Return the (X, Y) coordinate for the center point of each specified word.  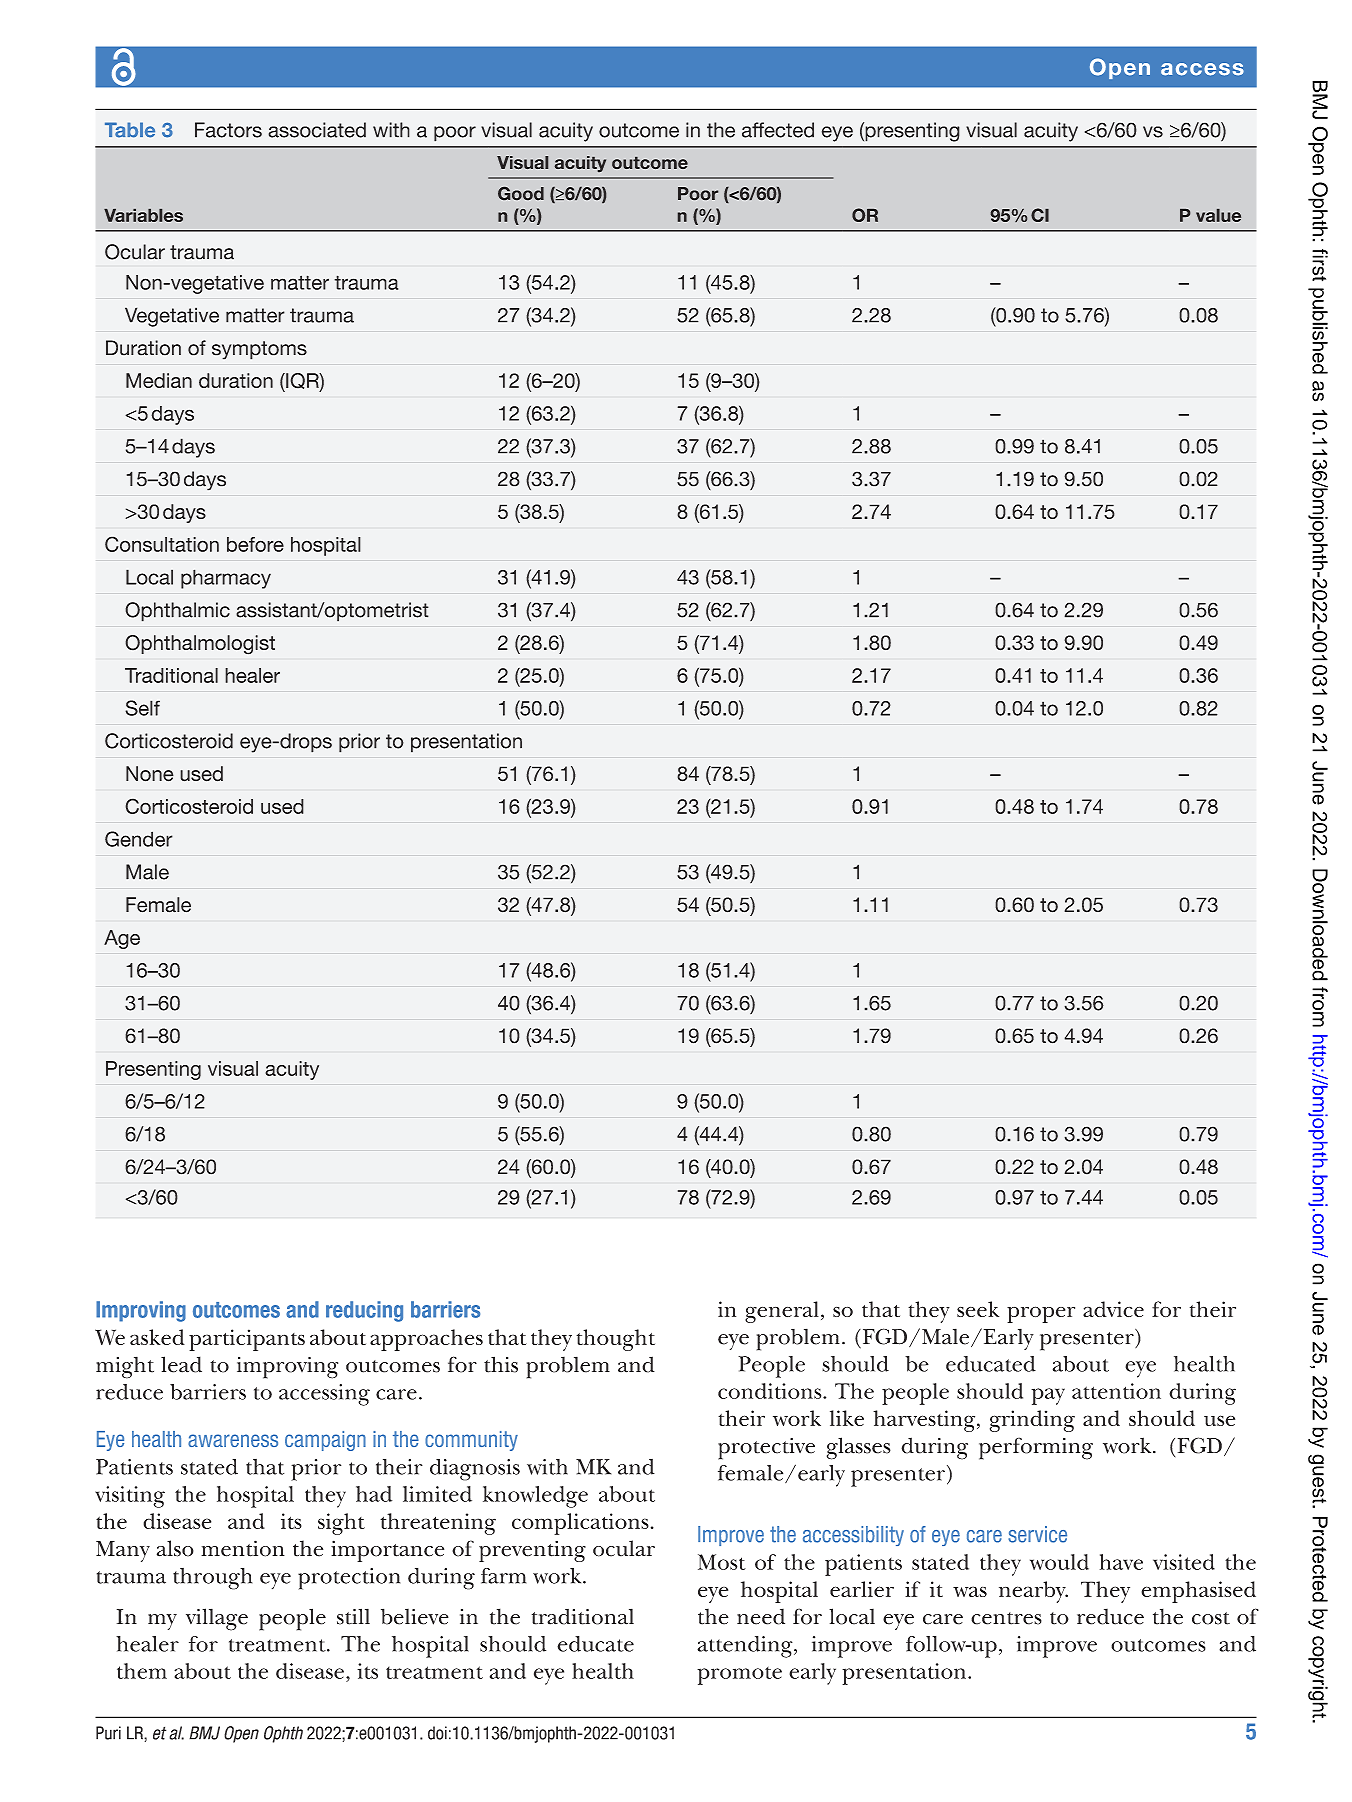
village (217, 1619)
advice (1113, 1309)
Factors (228, 130)
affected (778, 130)
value (1218, 215)
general (782, 1312)
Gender (139, 839)
